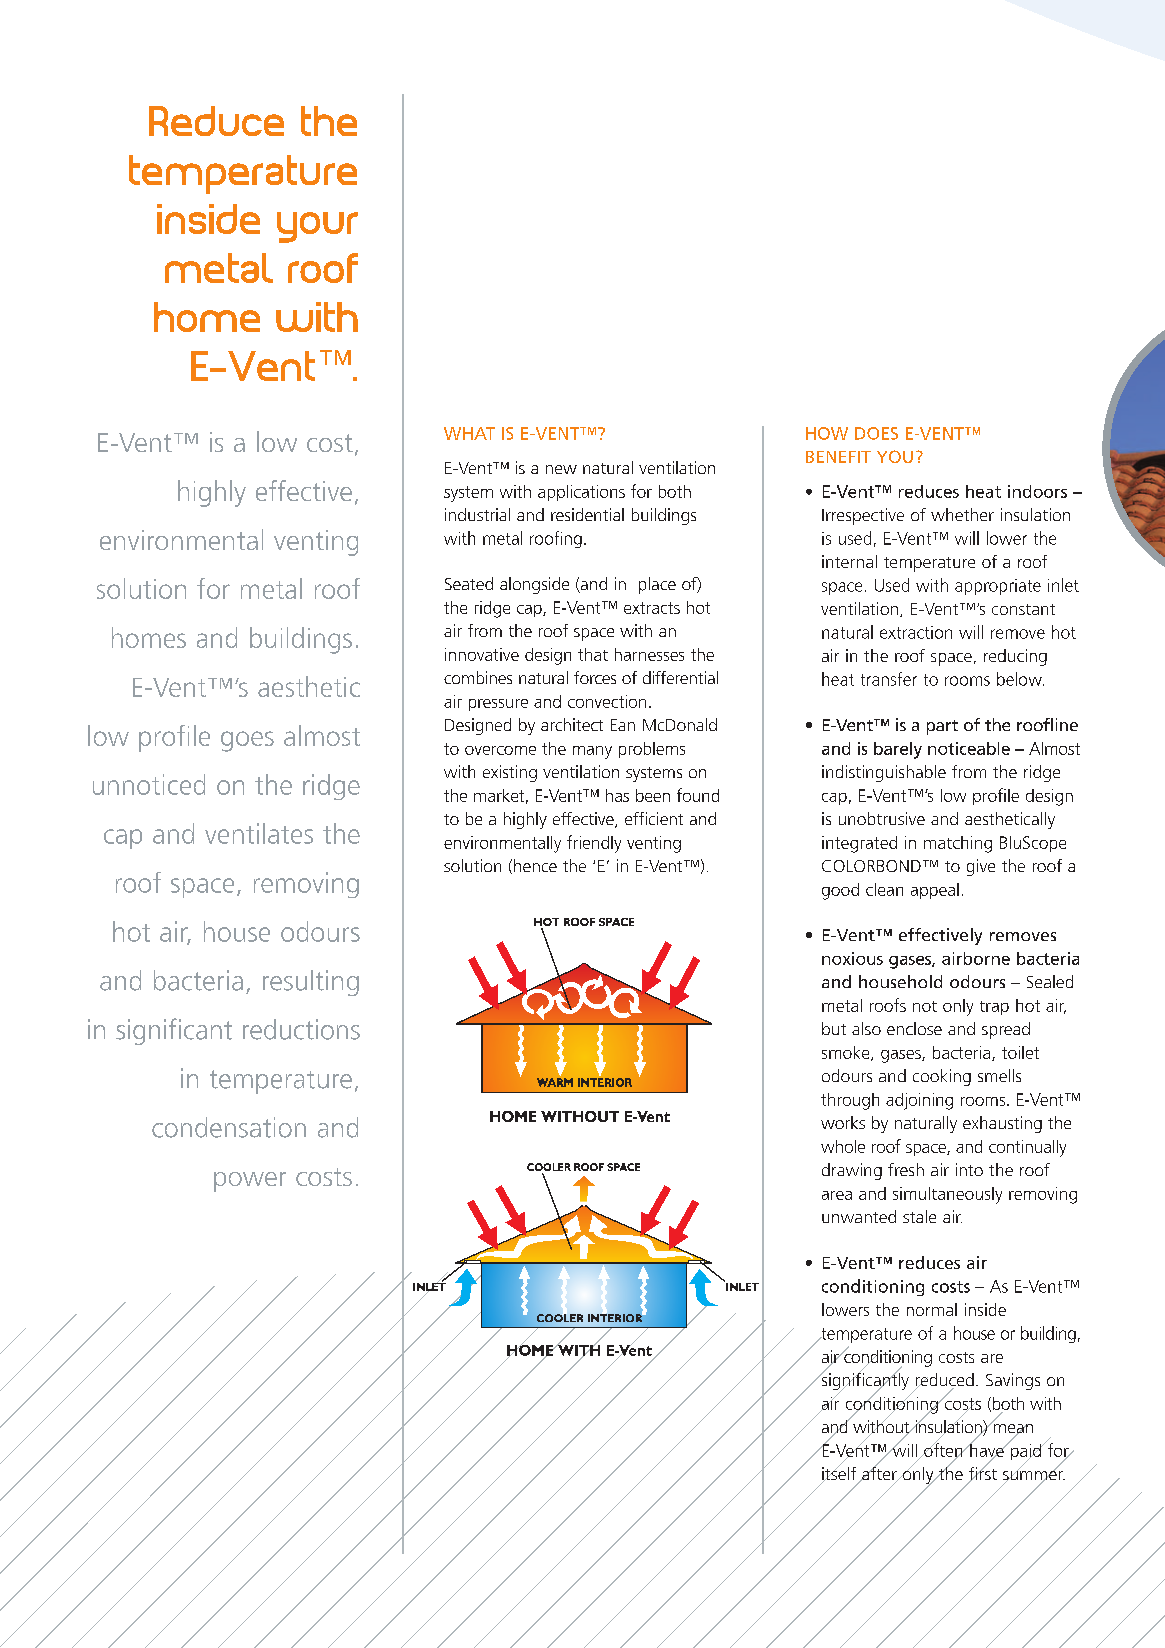  I want to click on Seated, so click(469, 583).
